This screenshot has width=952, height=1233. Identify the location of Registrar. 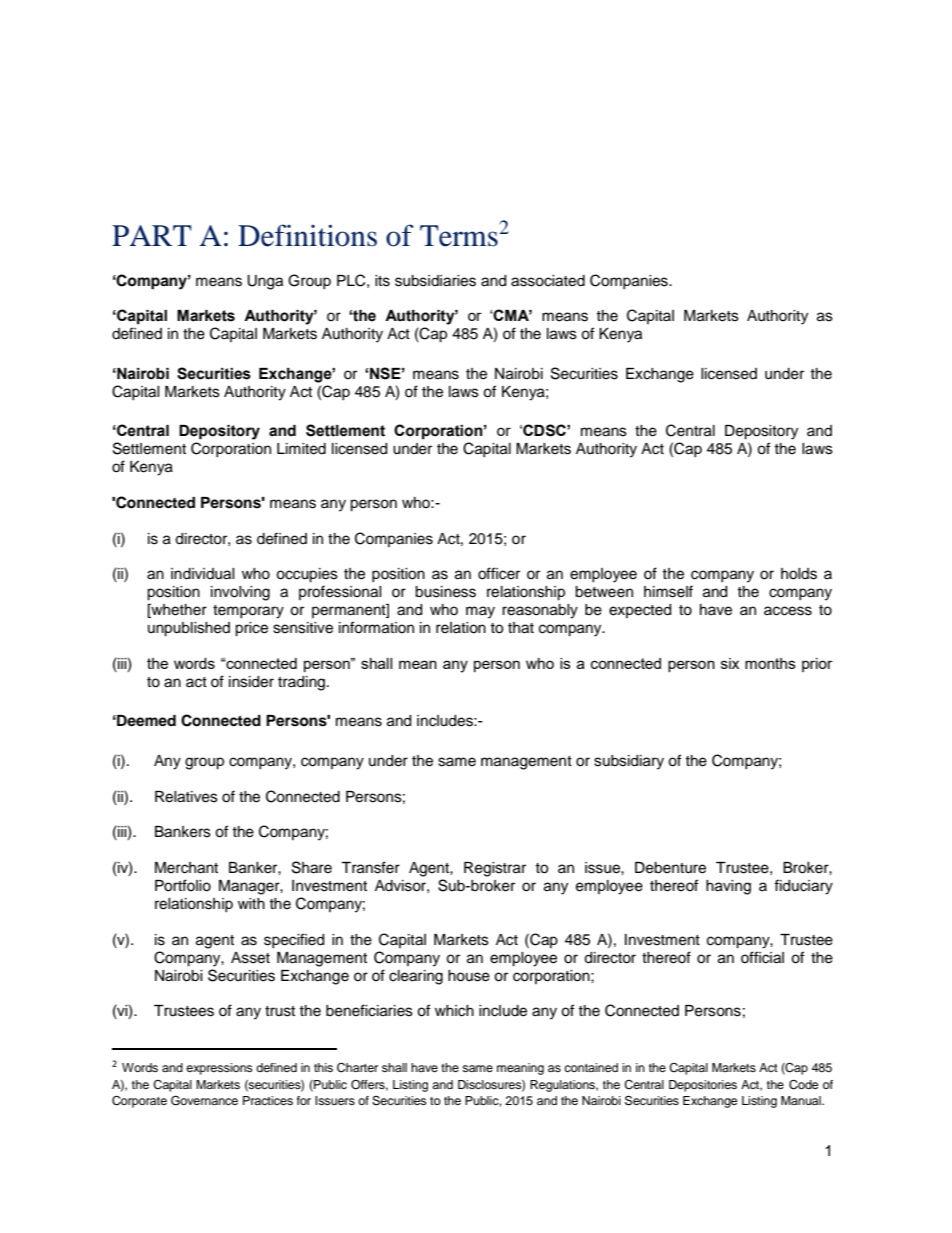
(495, 869).
